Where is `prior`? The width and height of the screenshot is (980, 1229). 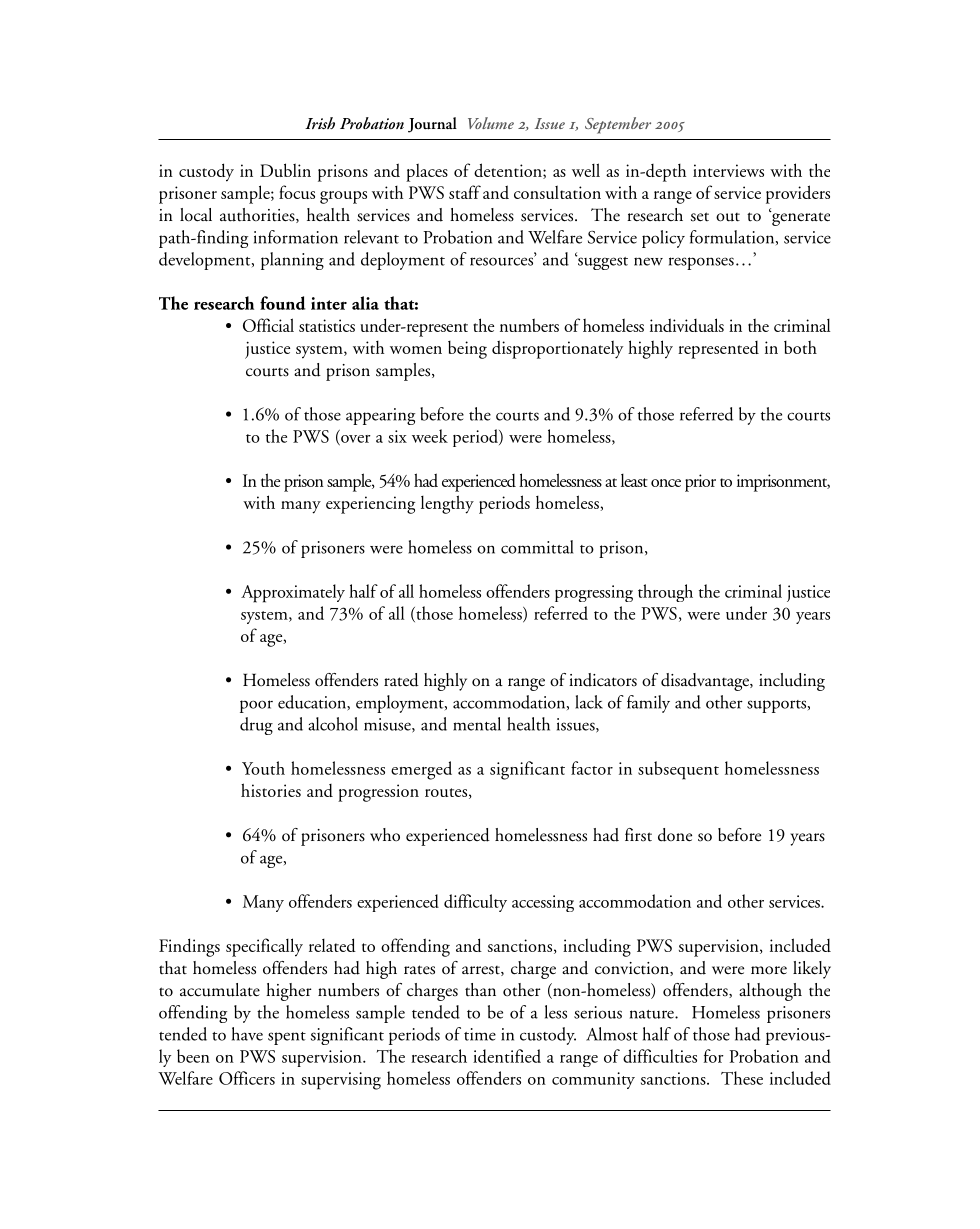
prior is located at coordinates (700, 483).
